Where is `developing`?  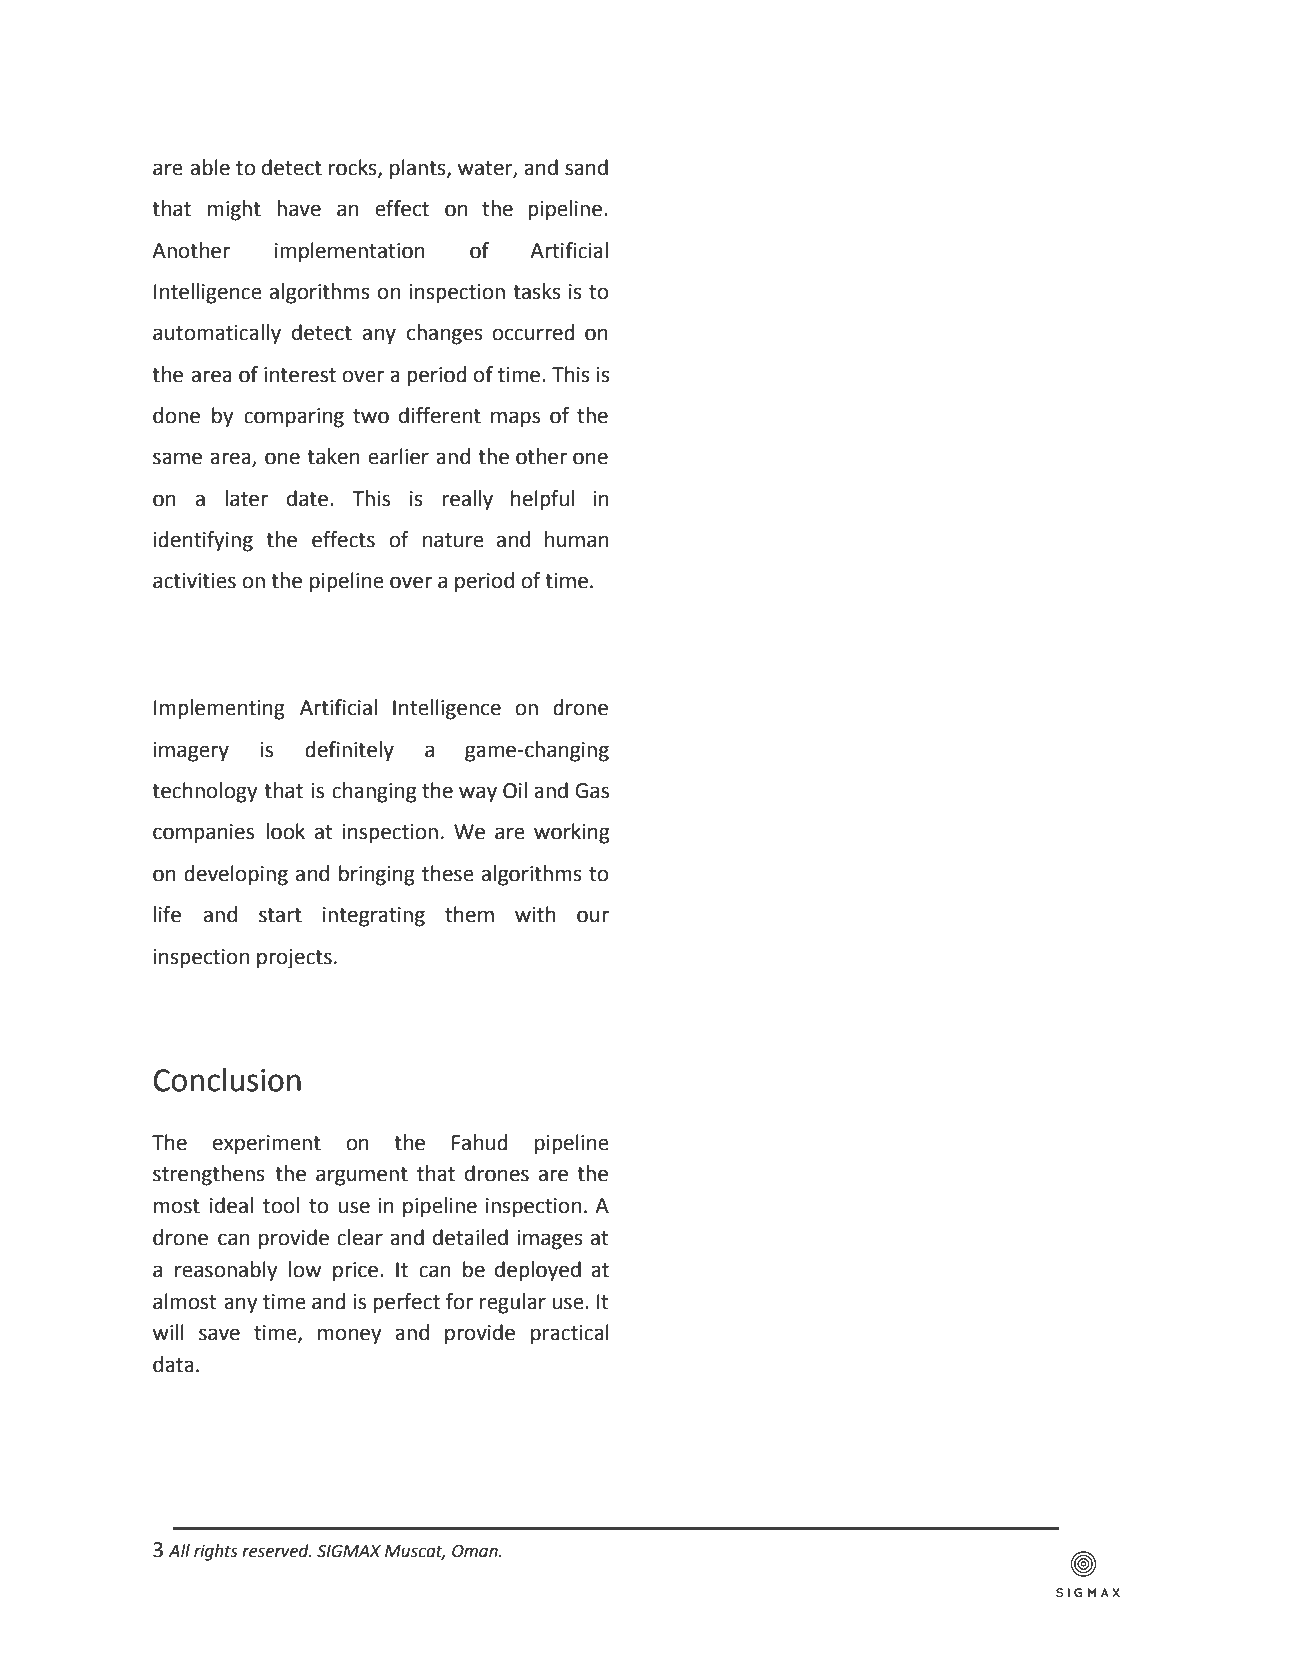
developing is located at coordinates (236, 875).
